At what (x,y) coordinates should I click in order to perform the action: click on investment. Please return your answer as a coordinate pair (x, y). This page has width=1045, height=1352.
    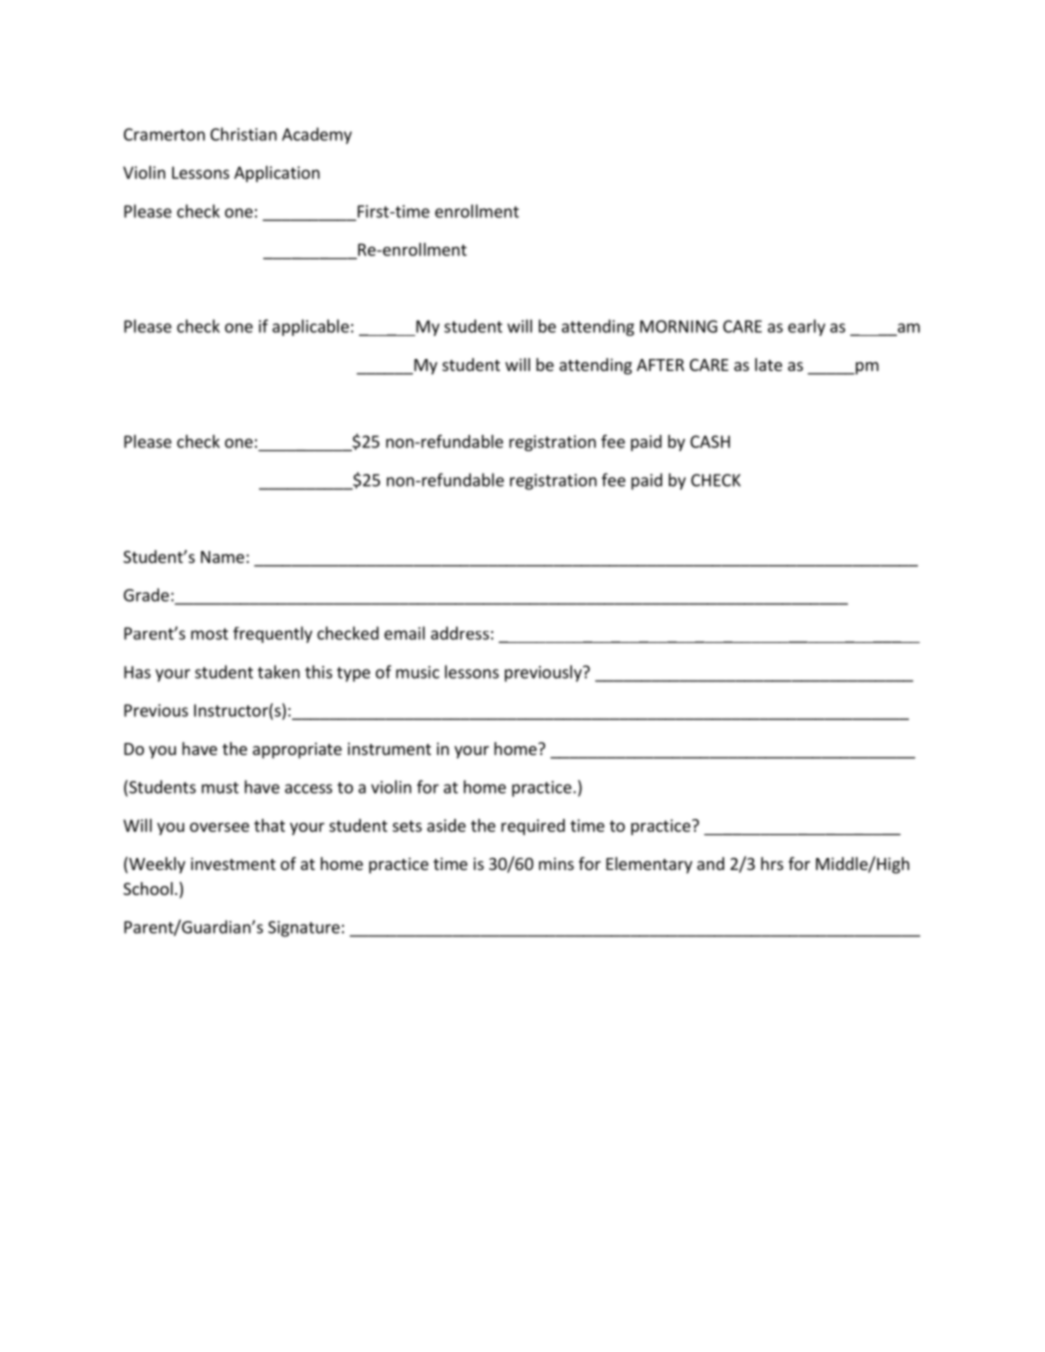
    Looking at the image, I should click on (233, 863).
